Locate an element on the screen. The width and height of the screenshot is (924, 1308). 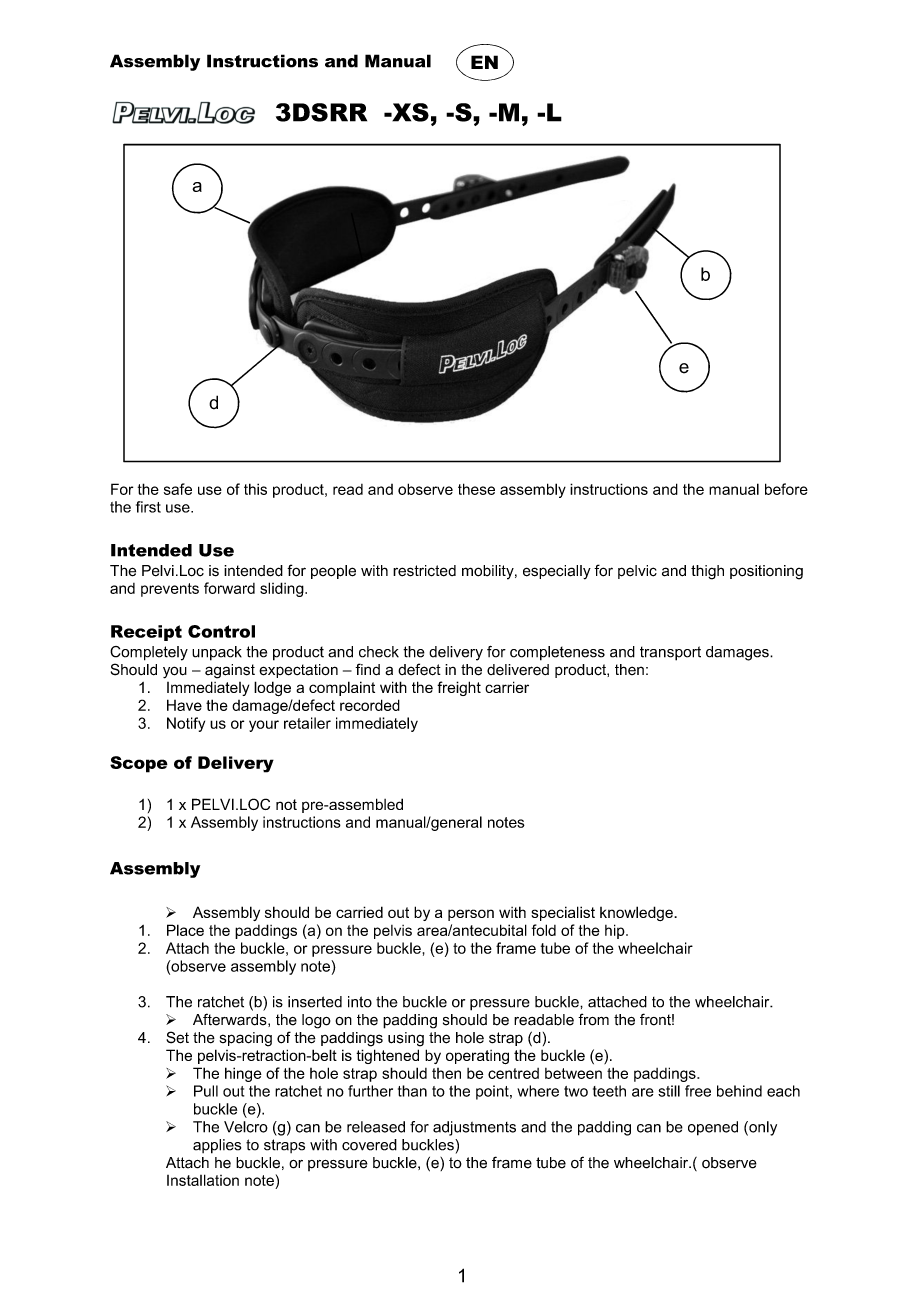
before is located at coordinates (786, 489).
